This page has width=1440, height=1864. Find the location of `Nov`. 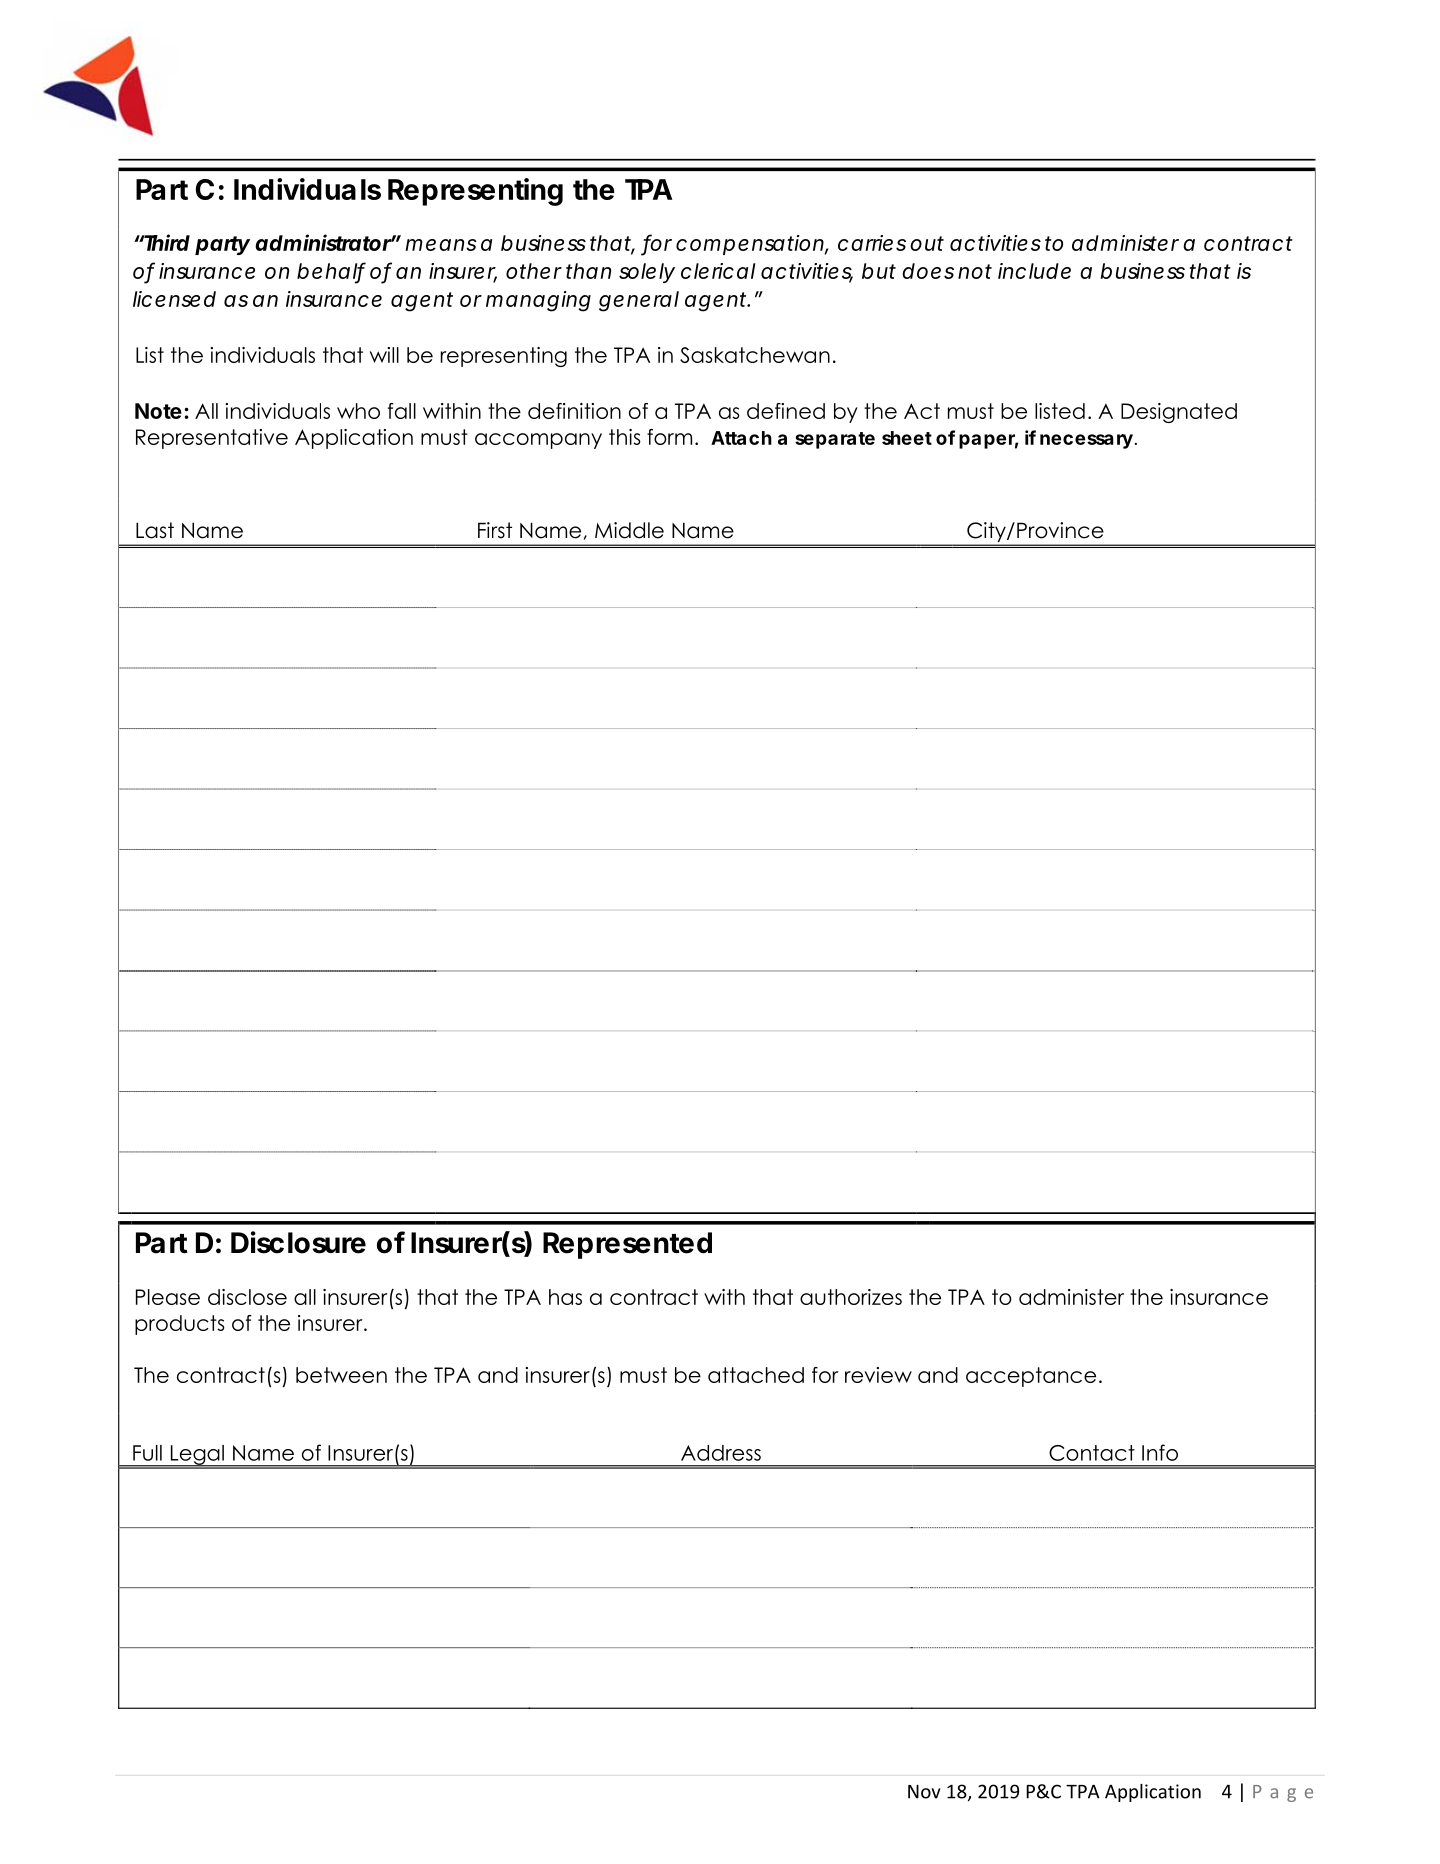

Nov is located at coordinates (924, 1792).
